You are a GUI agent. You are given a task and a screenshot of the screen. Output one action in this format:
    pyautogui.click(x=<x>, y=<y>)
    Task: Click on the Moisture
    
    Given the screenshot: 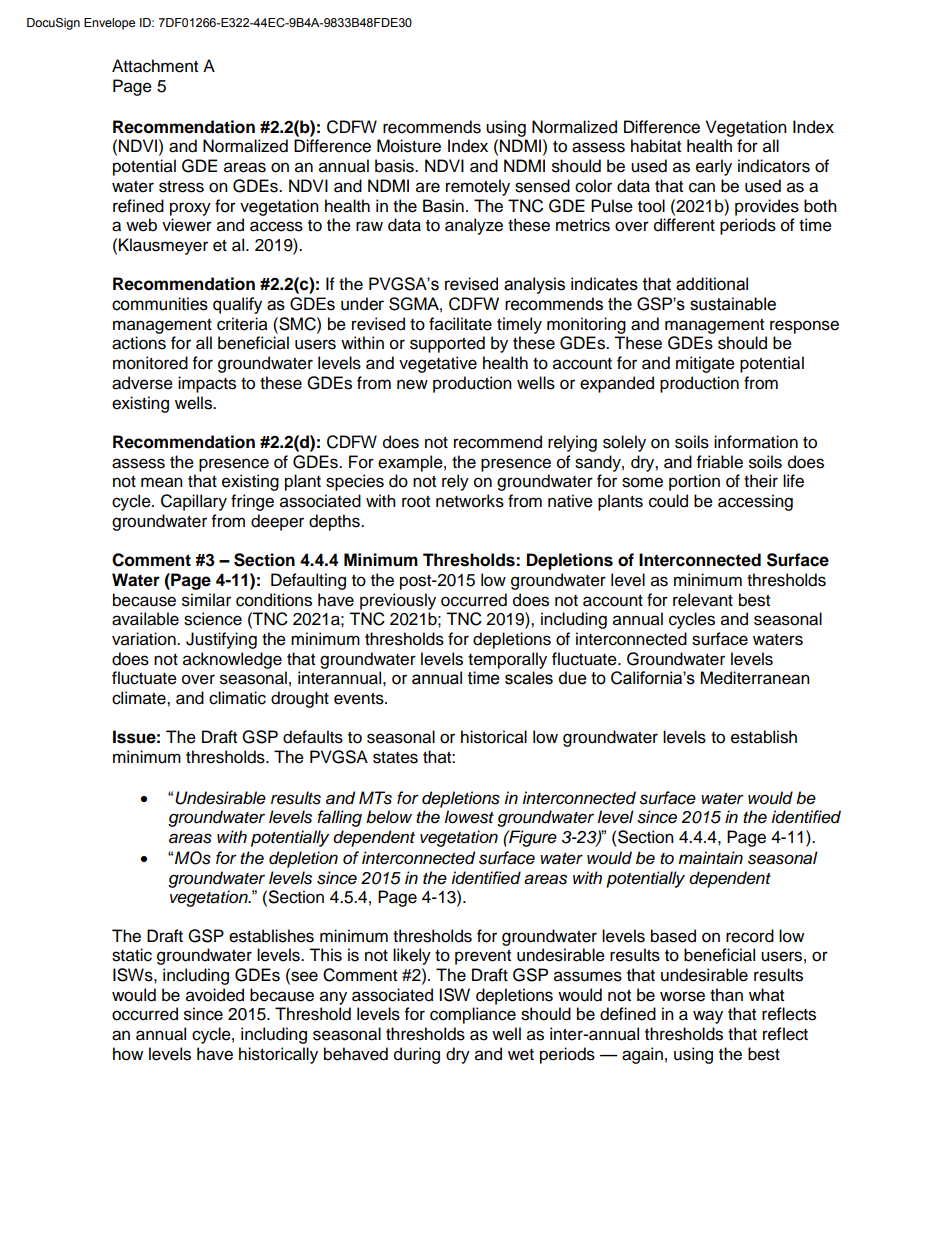 What is the action you would take?
    pyautogui.click(x=409, y=146)
